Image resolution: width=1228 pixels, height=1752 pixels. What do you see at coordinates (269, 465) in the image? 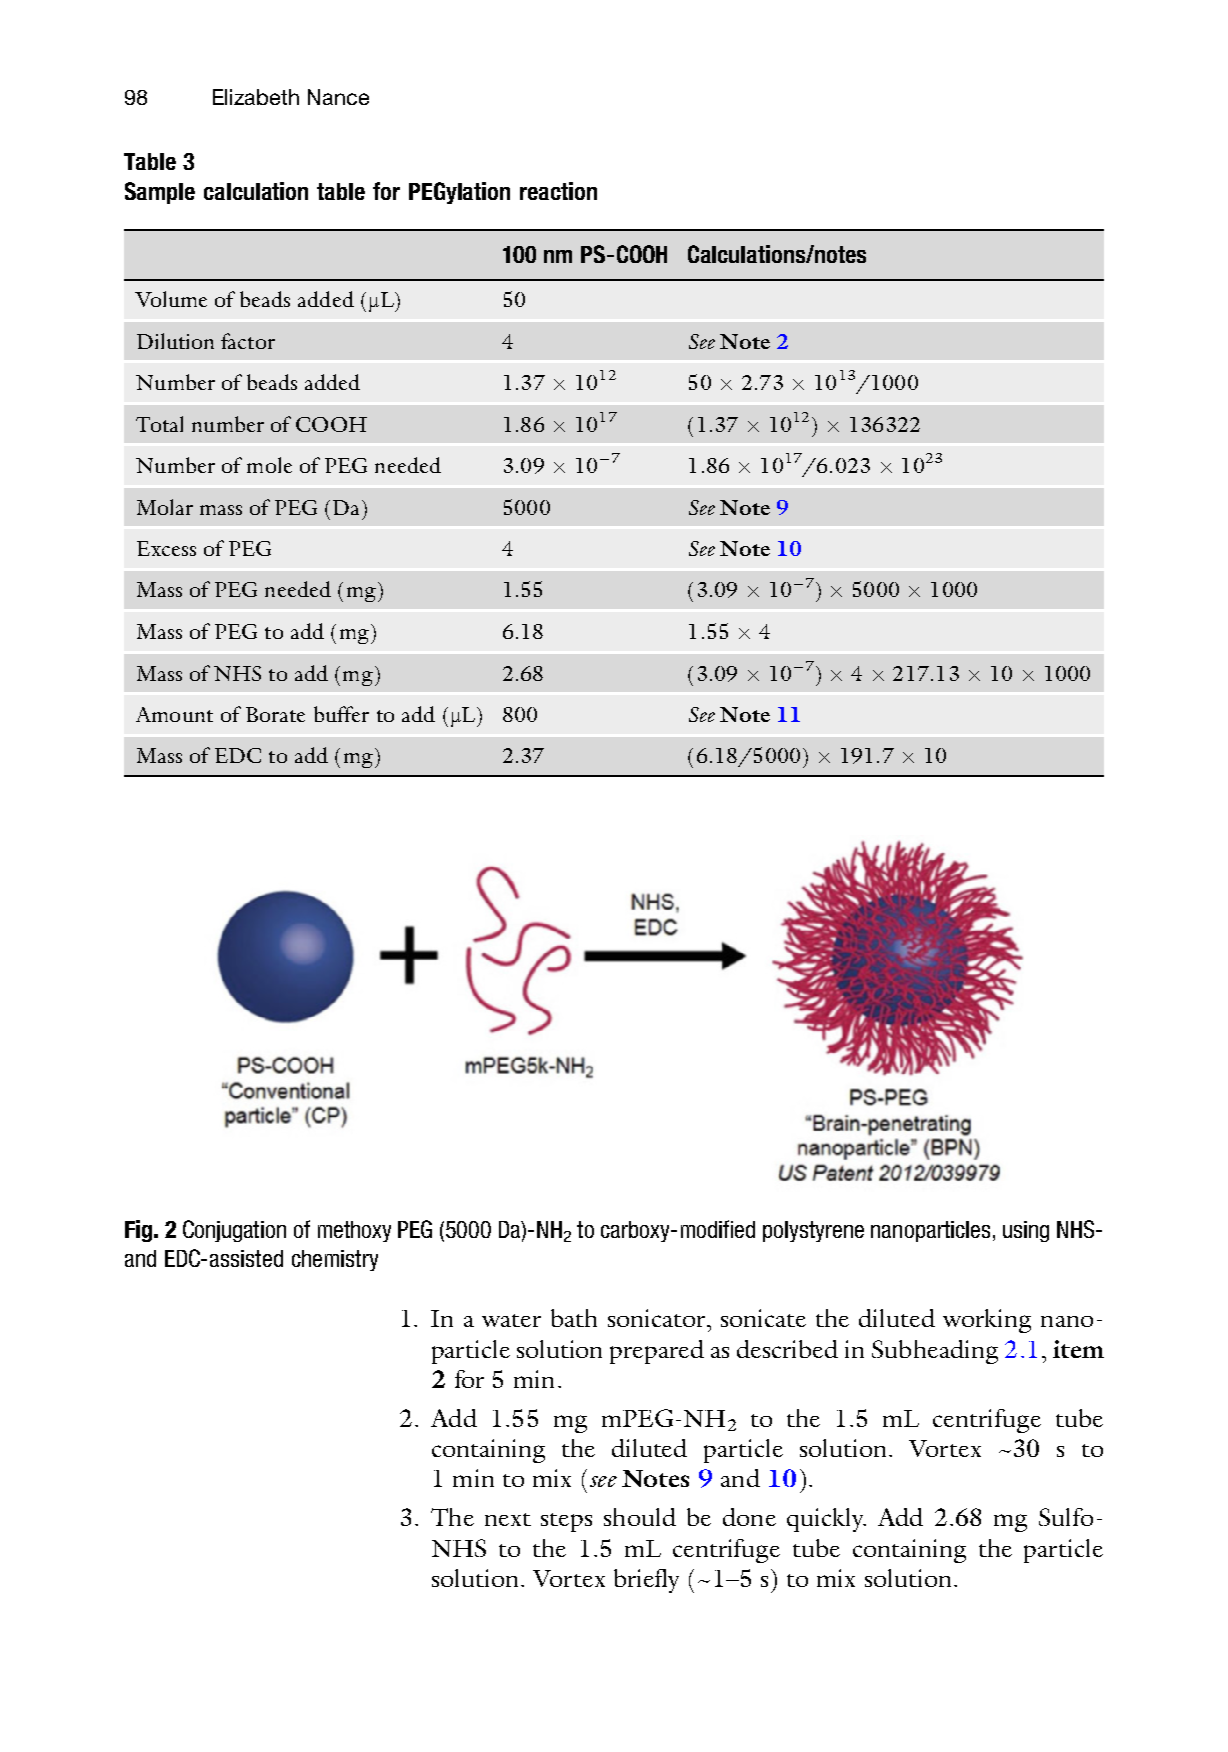
I see `mole` at bounding box center [269, 465].
